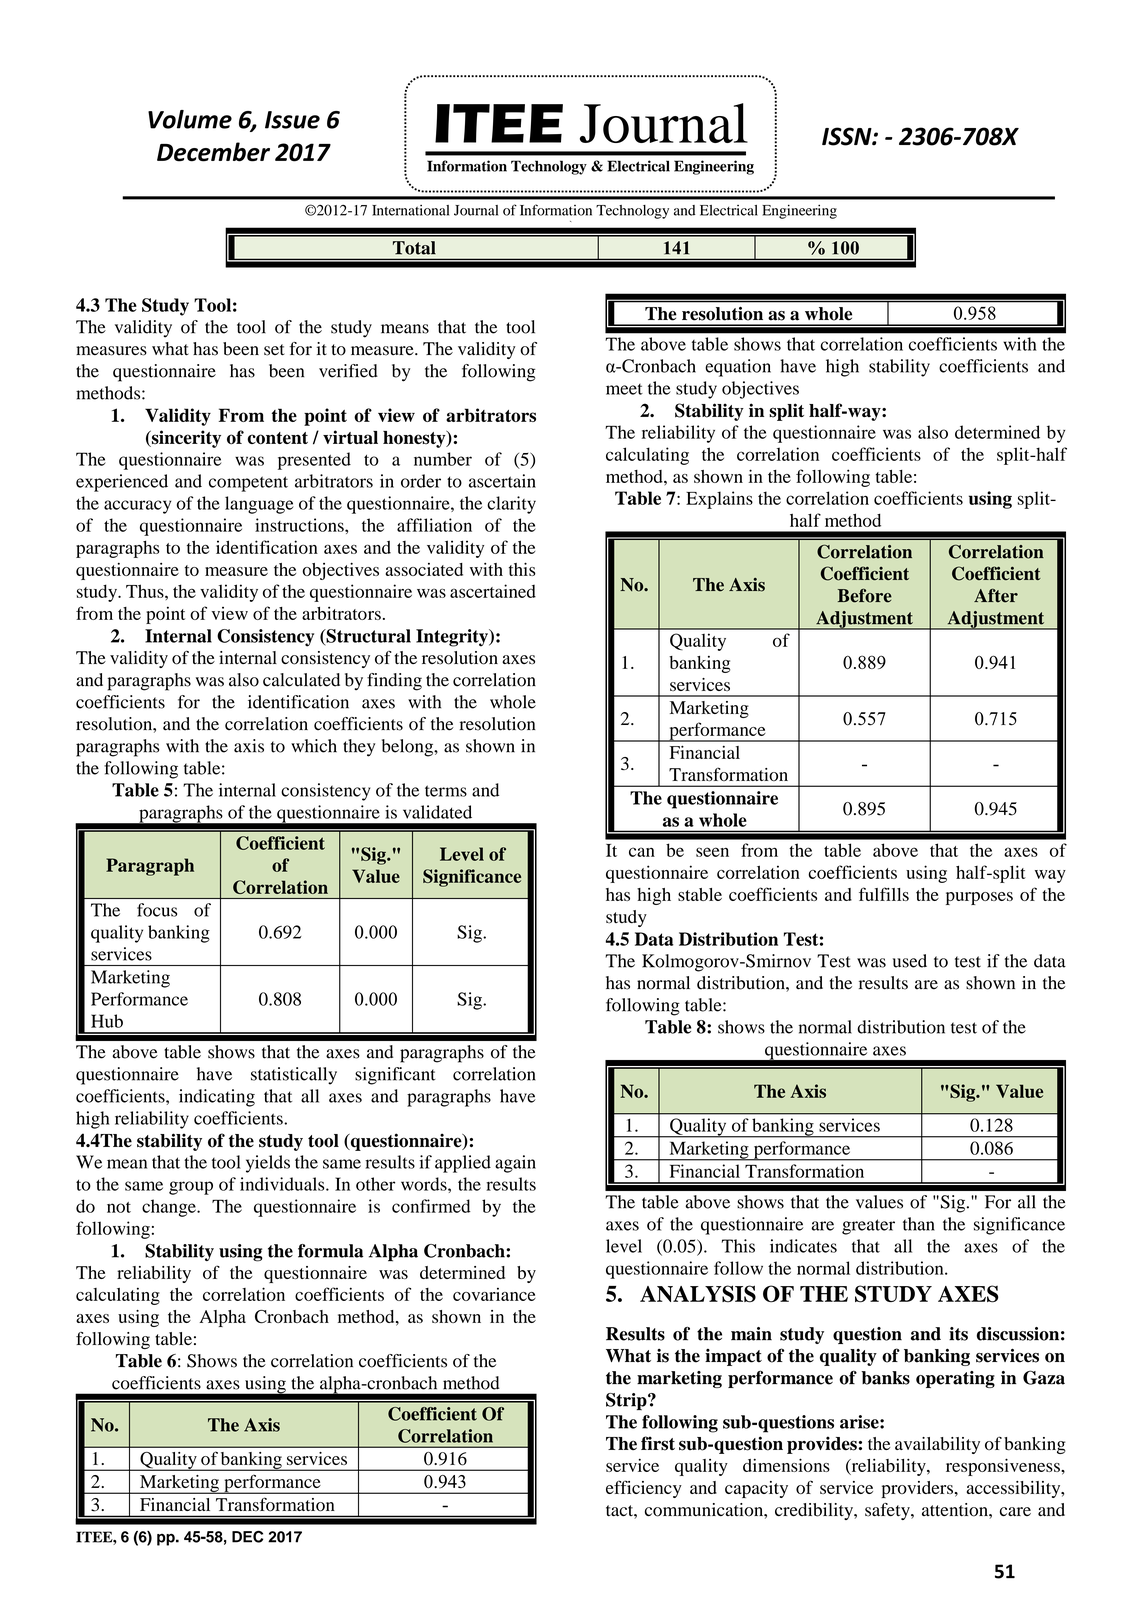 Image resolution: width=1142 pixels, height=1615 pixels. I want to click on December, so click(213, 152).
